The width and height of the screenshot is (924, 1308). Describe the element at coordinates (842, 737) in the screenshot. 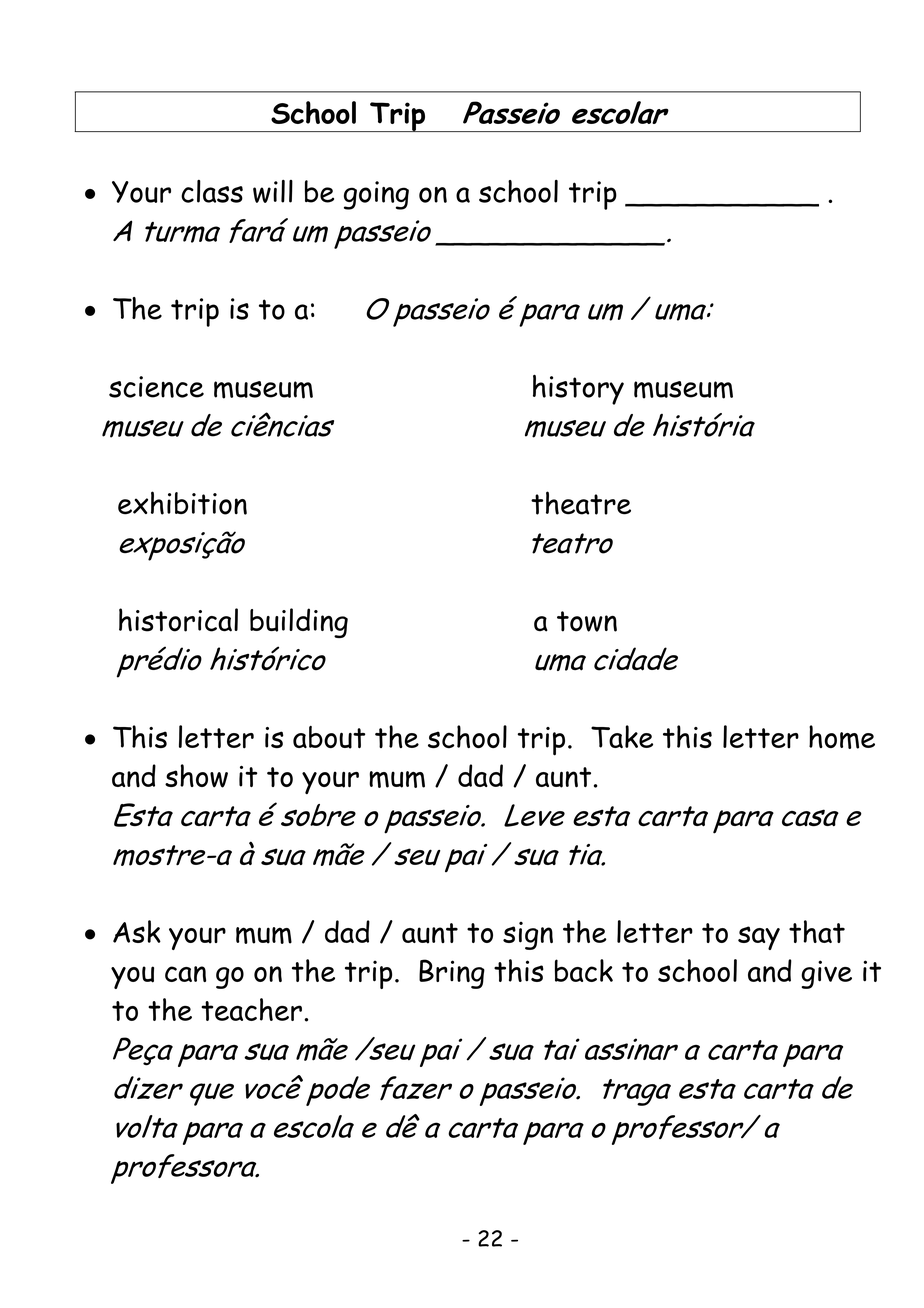

I see `home` at that location.
